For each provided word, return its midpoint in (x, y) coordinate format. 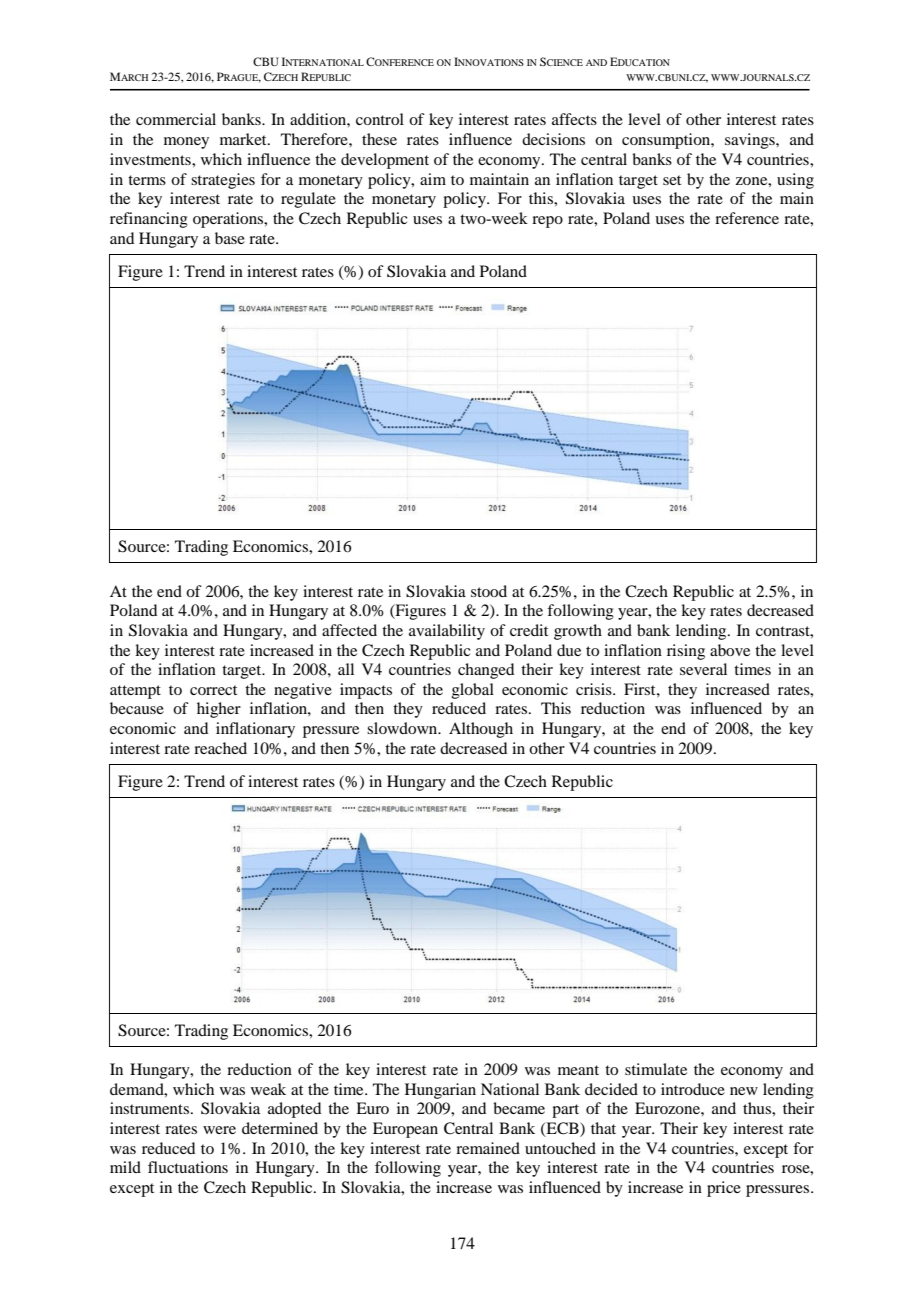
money (186, 143)
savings (751, 141)
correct (213, 690)
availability (447, 632)
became (519, 1108)
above (730, 650)
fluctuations (188, 1167)
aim (433, 179)
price (724, 1189)
